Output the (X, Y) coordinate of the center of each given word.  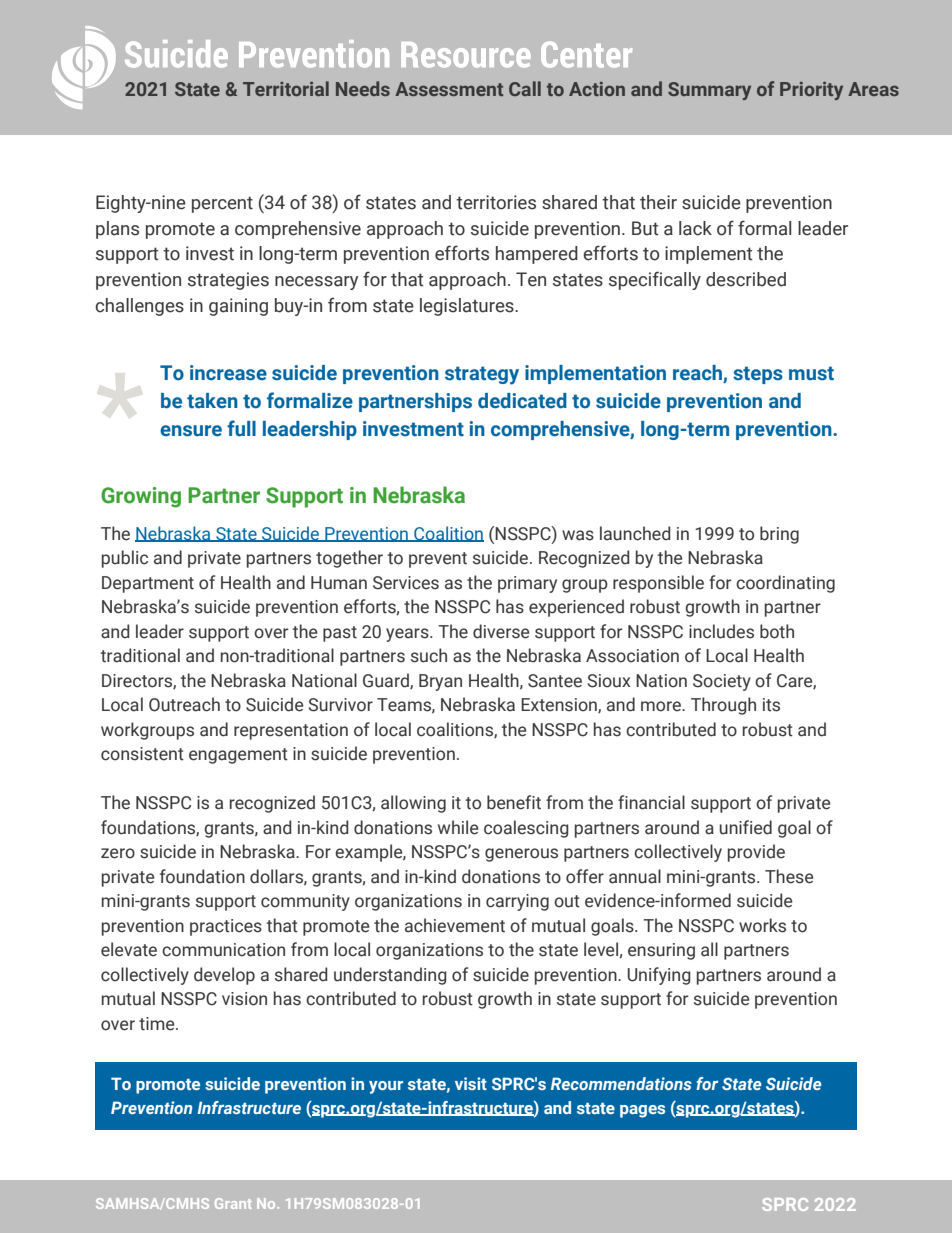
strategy (482, 375)
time (158, 1024)
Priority (811, 90)
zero (118, 853)
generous (521, 855)
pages (642, 1111)
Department (148, 584)
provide (756, 853)
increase (228, 373)
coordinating (785, 584)
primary (527, 584)
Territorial (286, 88)
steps (758, 375)
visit (471, 1083)
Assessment (449, 89)
